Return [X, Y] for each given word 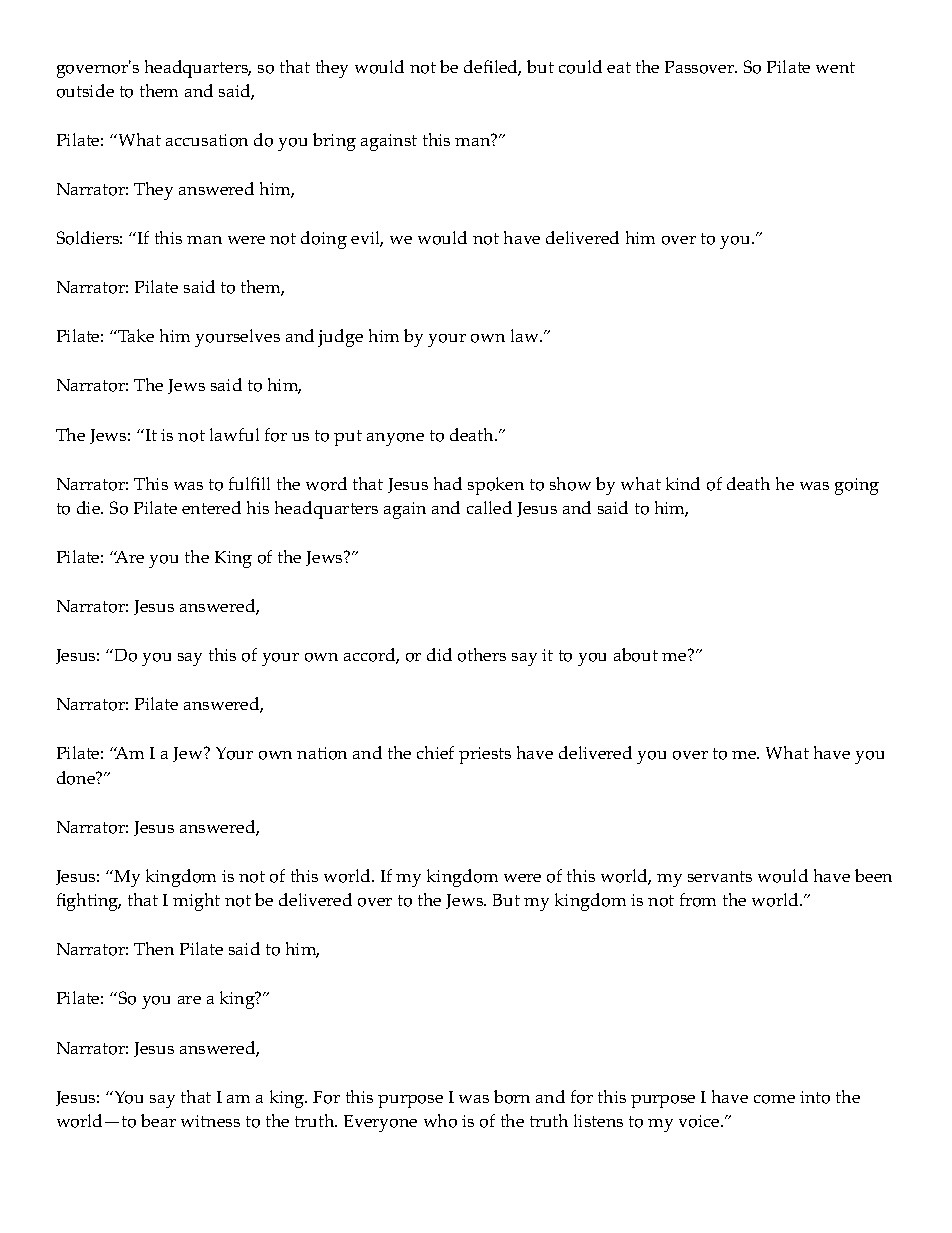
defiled [492, 68]
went [835, 67]
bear [158, 1120]
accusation [207, 140]
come [774, 1099]
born [512, 1097]
